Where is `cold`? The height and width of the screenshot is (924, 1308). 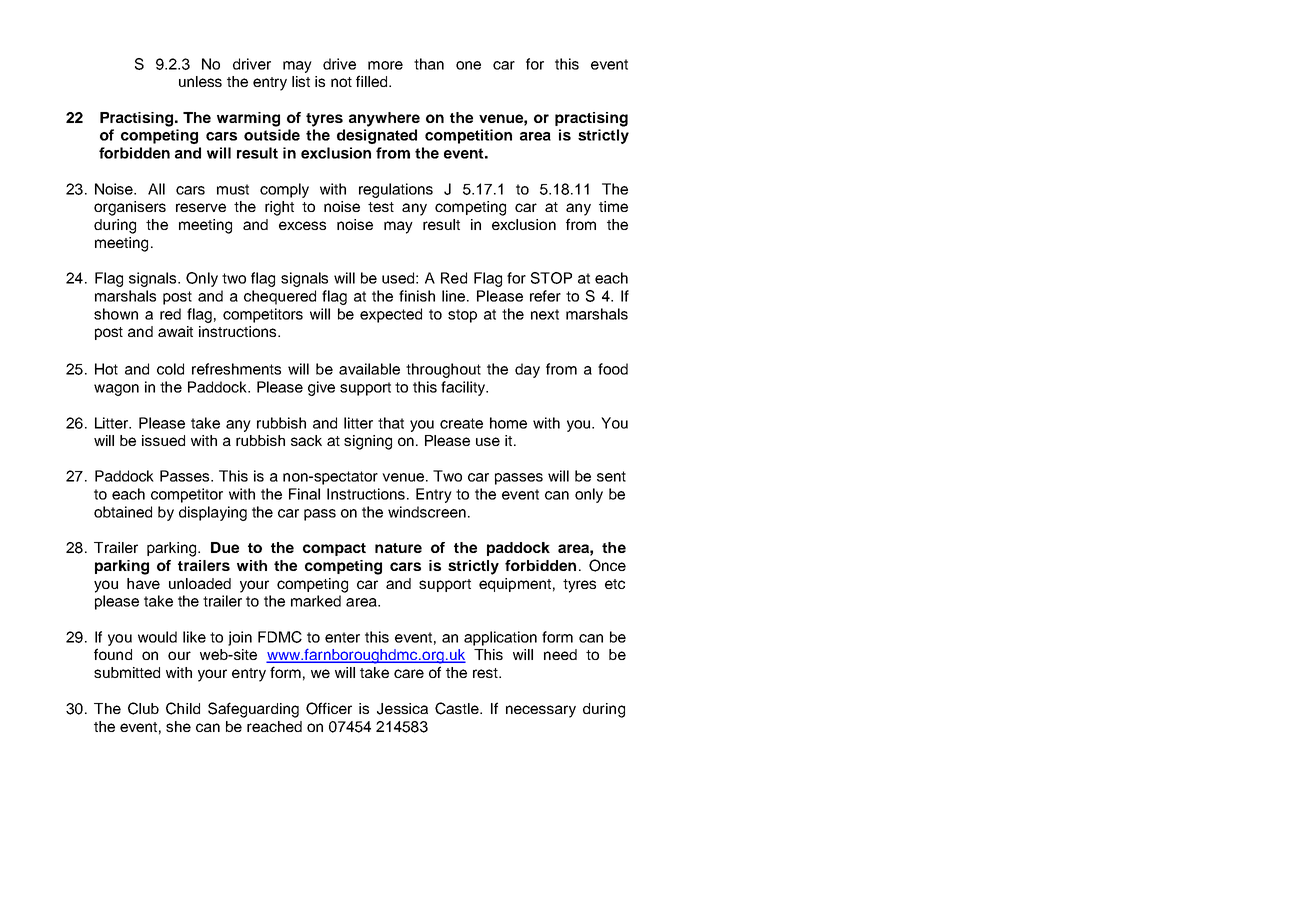
cold is located at coordinates (170, 369).
